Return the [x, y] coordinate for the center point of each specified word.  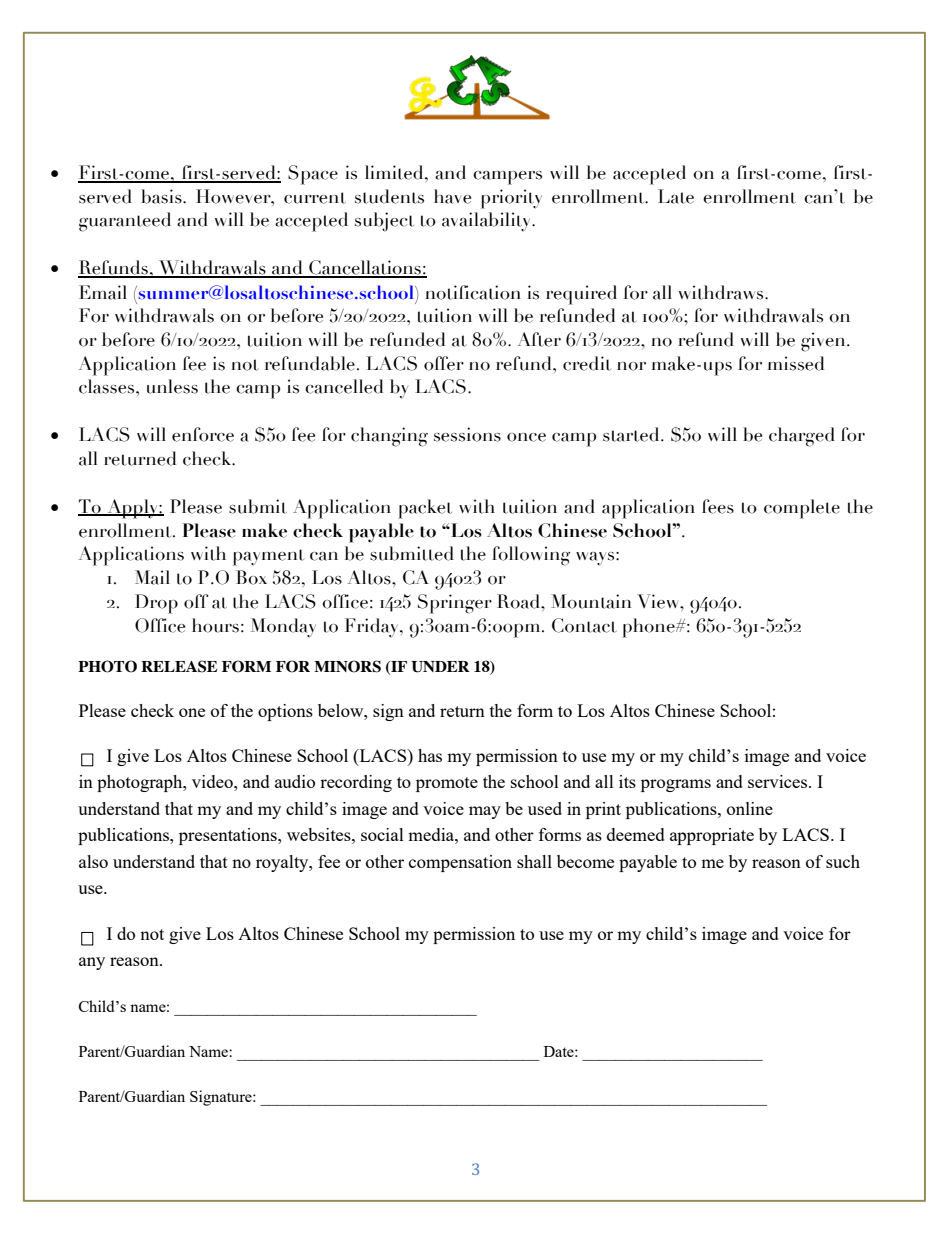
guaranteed [125, 222]
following [531, 556]
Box [251, 577]
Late [676, 196]
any [92, 963]
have [452, 196]
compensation [460, 863]
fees [718, 506]
